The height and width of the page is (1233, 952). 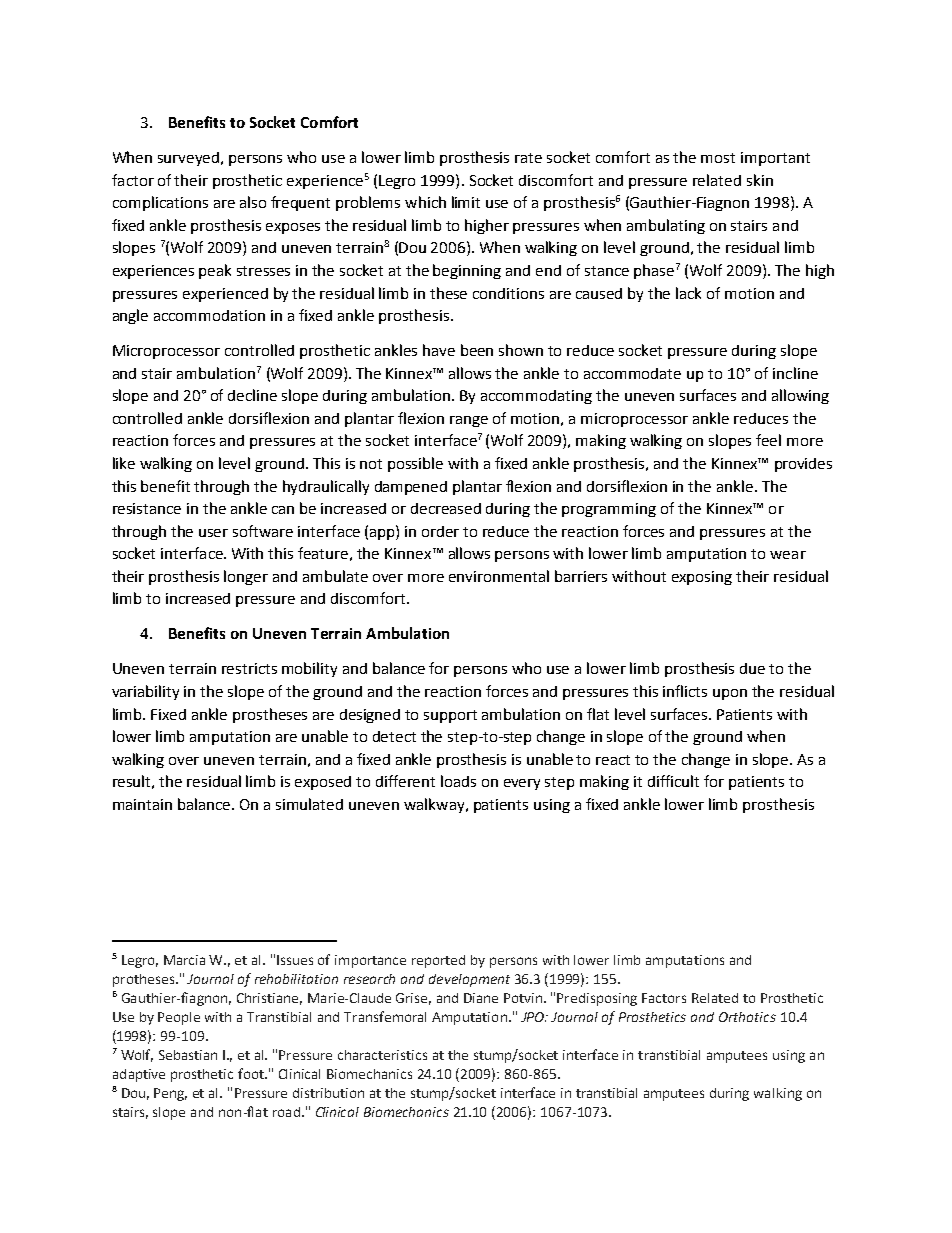 I want to click on range, so click(x=469, y=421).
